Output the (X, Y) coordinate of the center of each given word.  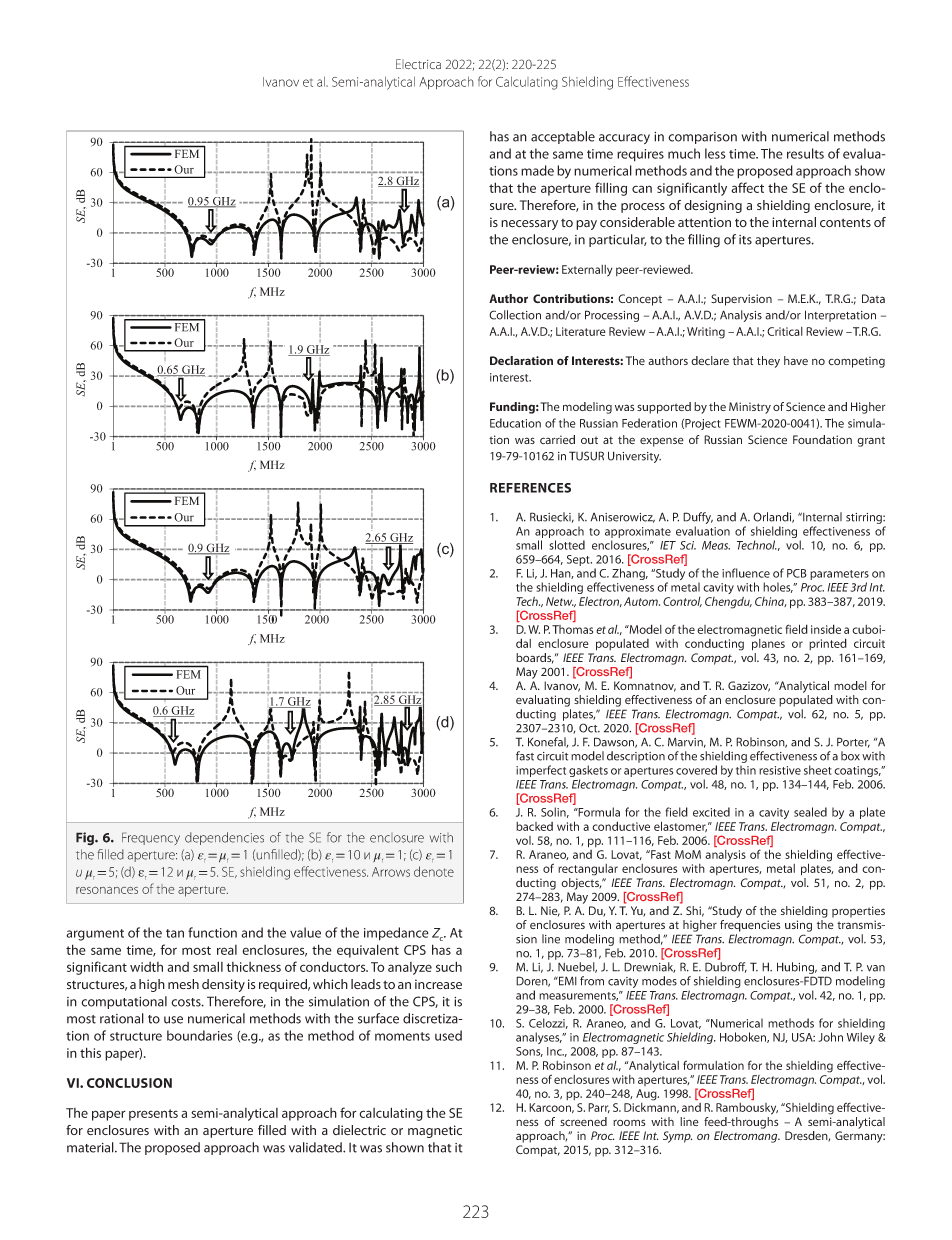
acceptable (563, 137)
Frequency (151, 838)
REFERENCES (530, 488)
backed (534, 826)
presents (153, 1115)
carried (557, 439)
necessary (529, 225)
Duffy (698, 519)
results (805, 153)
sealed (810, 812)
